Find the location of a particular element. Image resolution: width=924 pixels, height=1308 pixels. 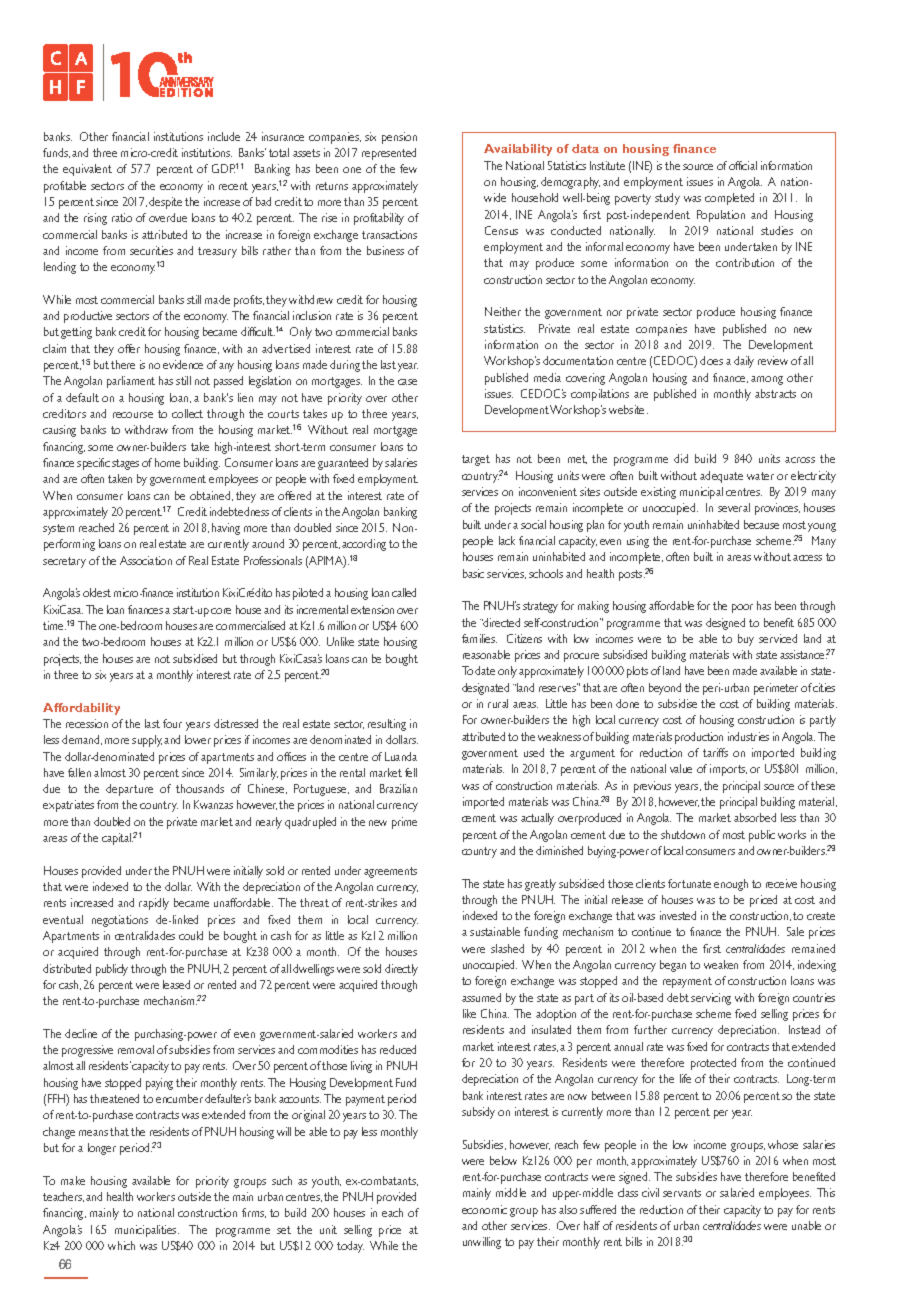

agreements is located at coordinates (390, 872).
